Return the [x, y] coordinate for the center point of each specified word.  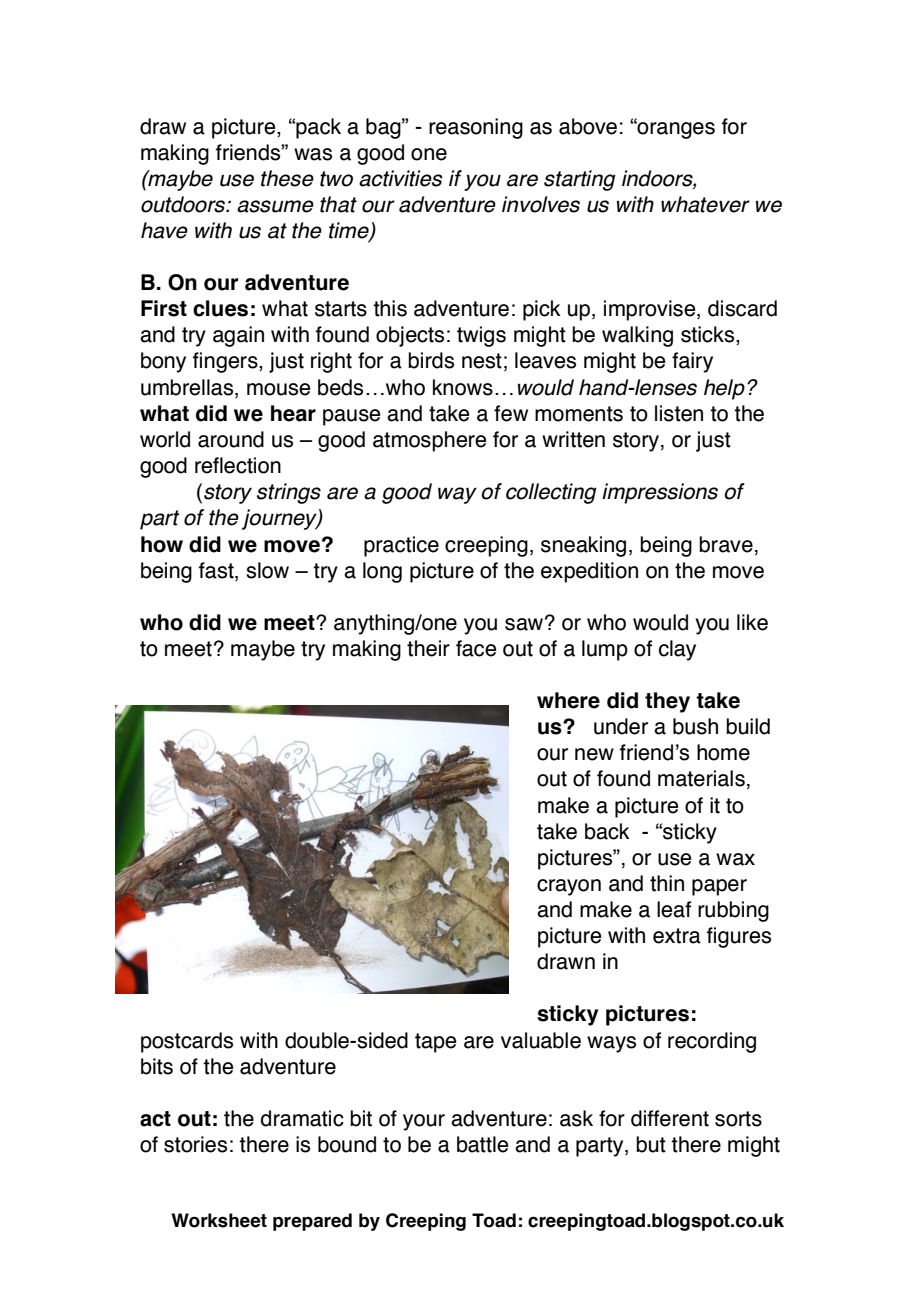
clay [677, 650]
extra [677, 936]
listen [679, 413]
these [287, 178]
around [231, 439]
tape [435, 1043]
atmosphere [429, 441]
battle [482, 1144]
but [651, 1144]
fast [217, 571]
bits [157, 1066]
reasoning [476, 128]
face [476, 648]
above [588, 126]
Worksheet [219, 1220]
